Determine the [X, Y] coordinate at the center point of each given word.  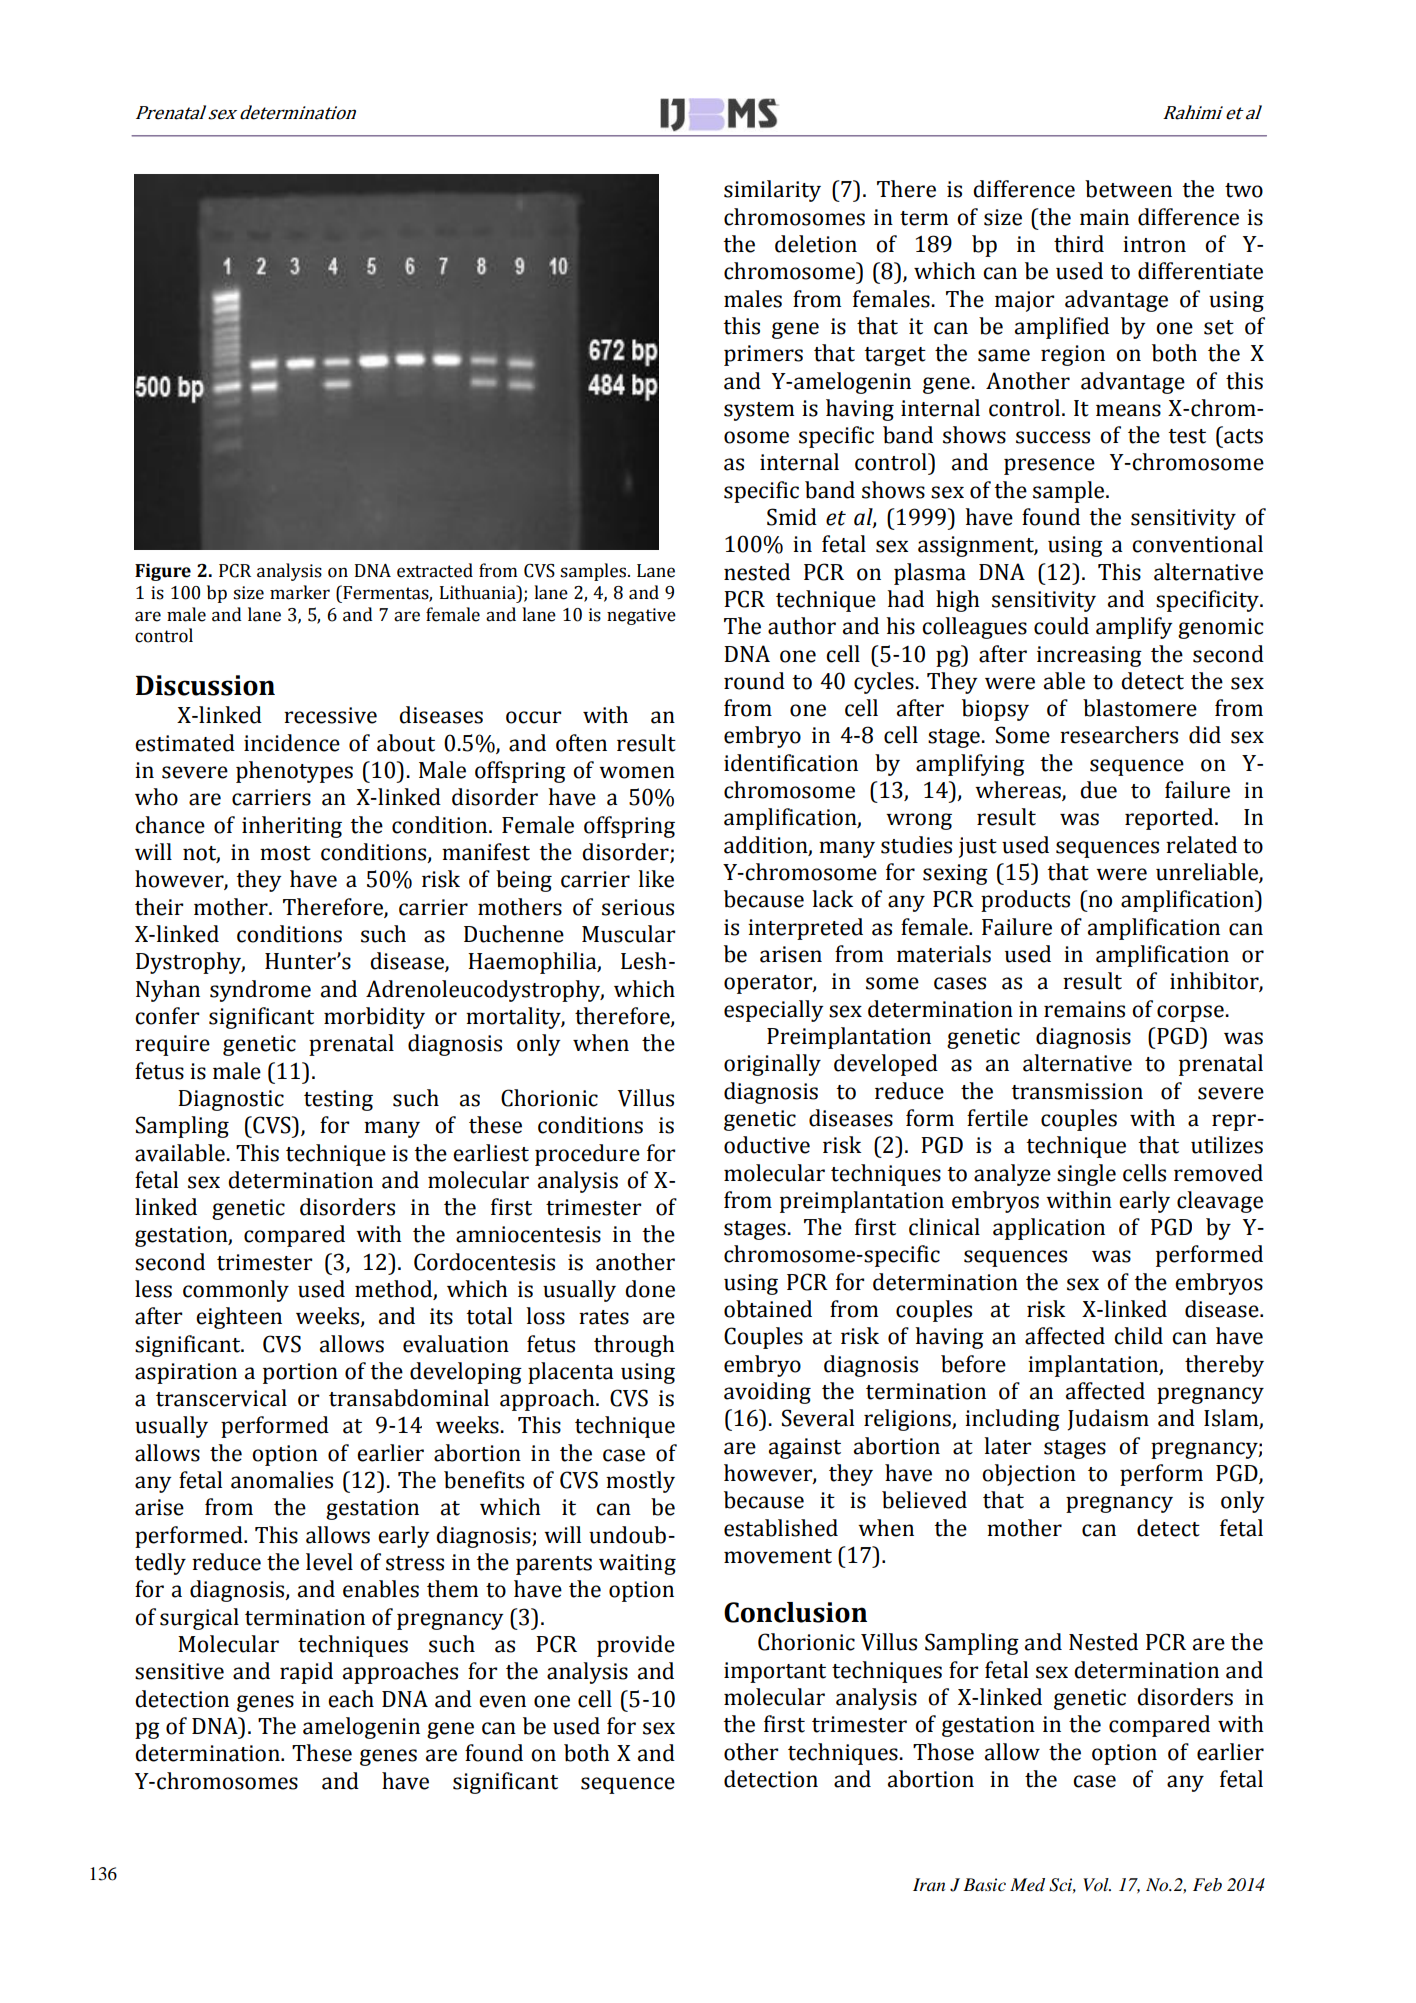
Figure [163, 572]
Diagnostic [231, 1100]
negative [641, 616]
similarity [772, 191]
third [1079, 244]
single [1086, 1175]
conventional [1197, 544]
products [1025, 901]
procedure [587, 1155]
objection [1029, 1475]
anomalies [282, 1480]
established [781, 1528]
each [351, 1699]
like [656, 879]
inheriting [292, 827]
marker [300, 592]
